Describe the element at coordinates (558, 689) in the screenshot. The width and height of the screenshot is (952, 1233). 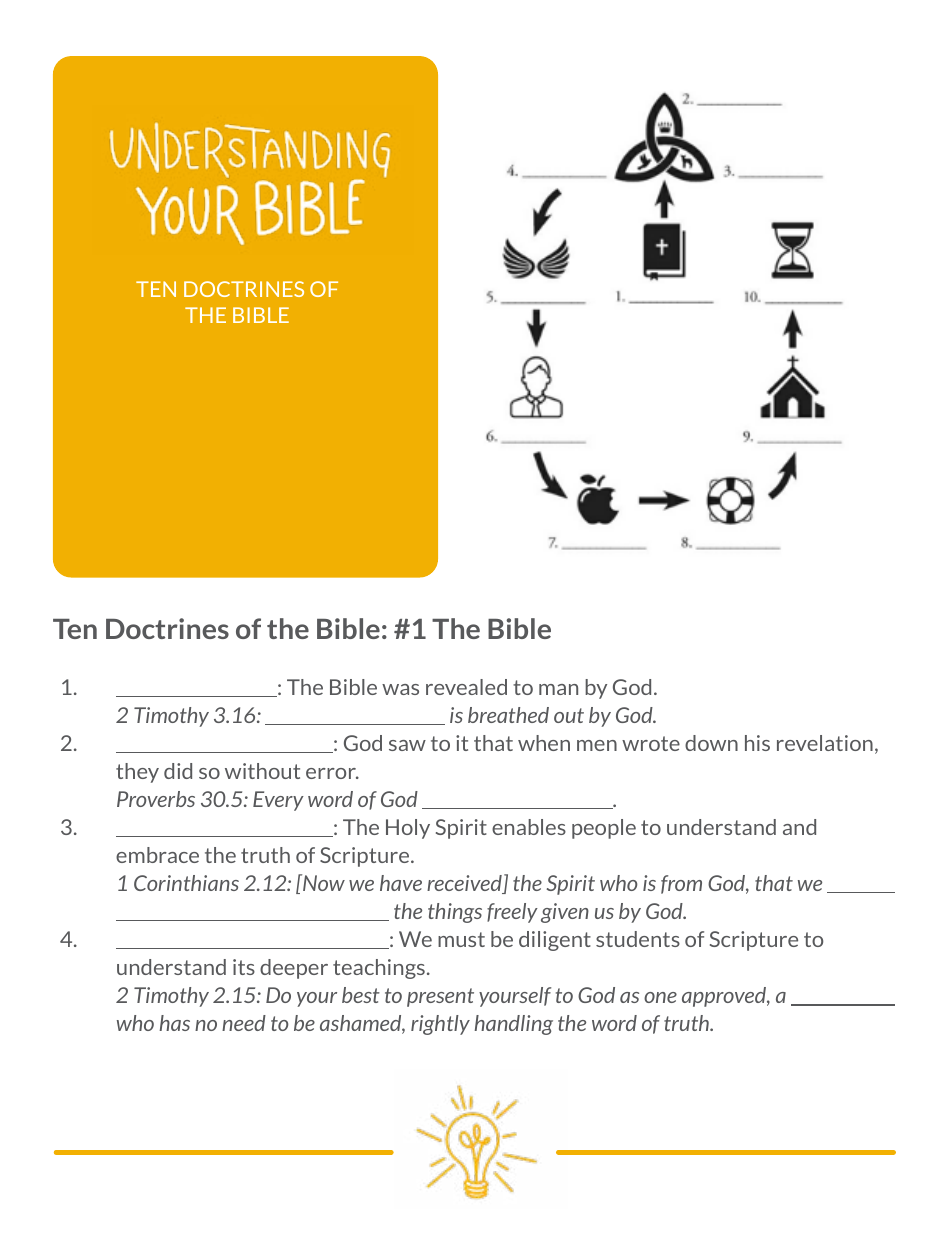
I see `man` at that location.
